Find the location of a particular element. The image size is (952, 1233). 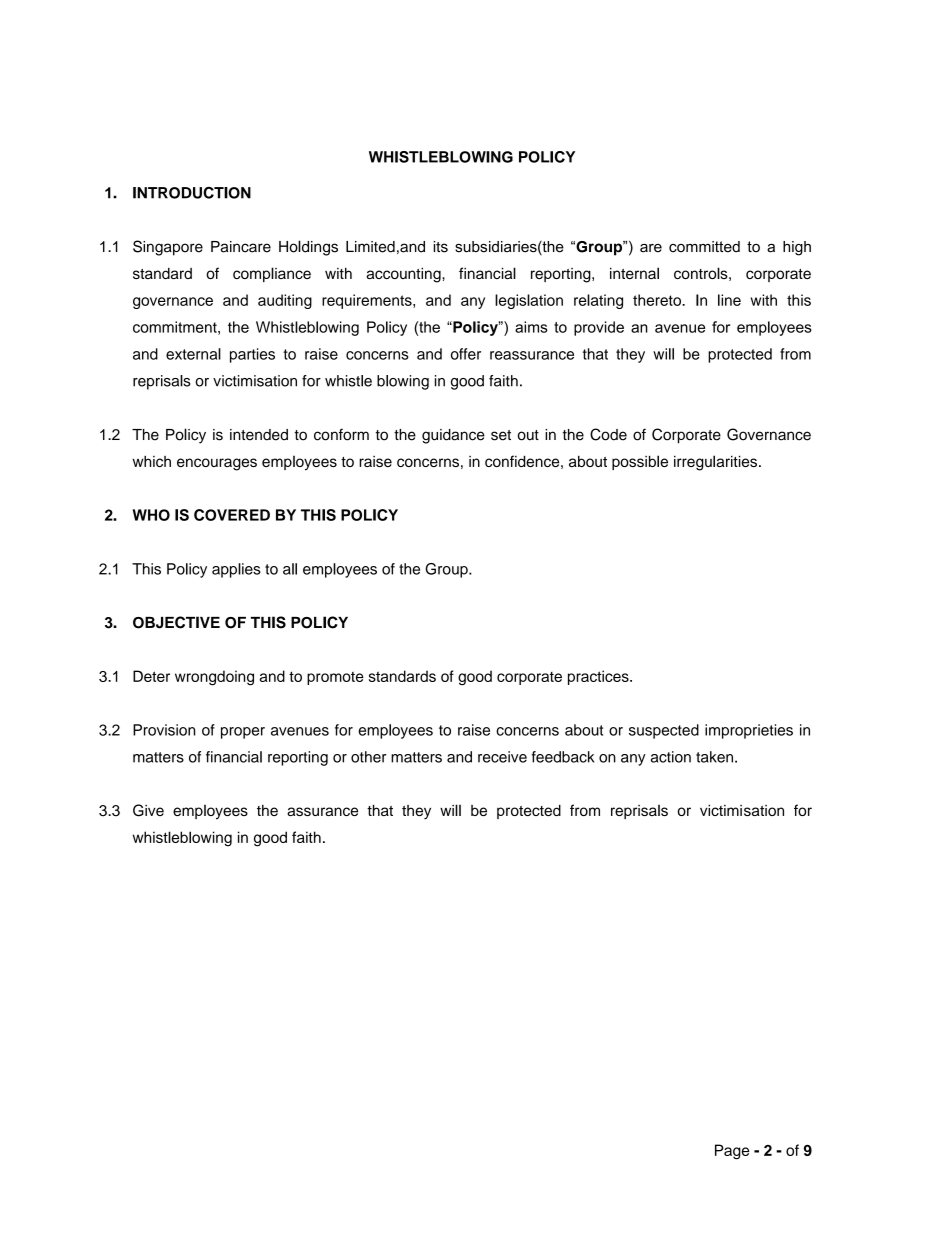

INTRODUCTION is located at coordinates (192, 193).
